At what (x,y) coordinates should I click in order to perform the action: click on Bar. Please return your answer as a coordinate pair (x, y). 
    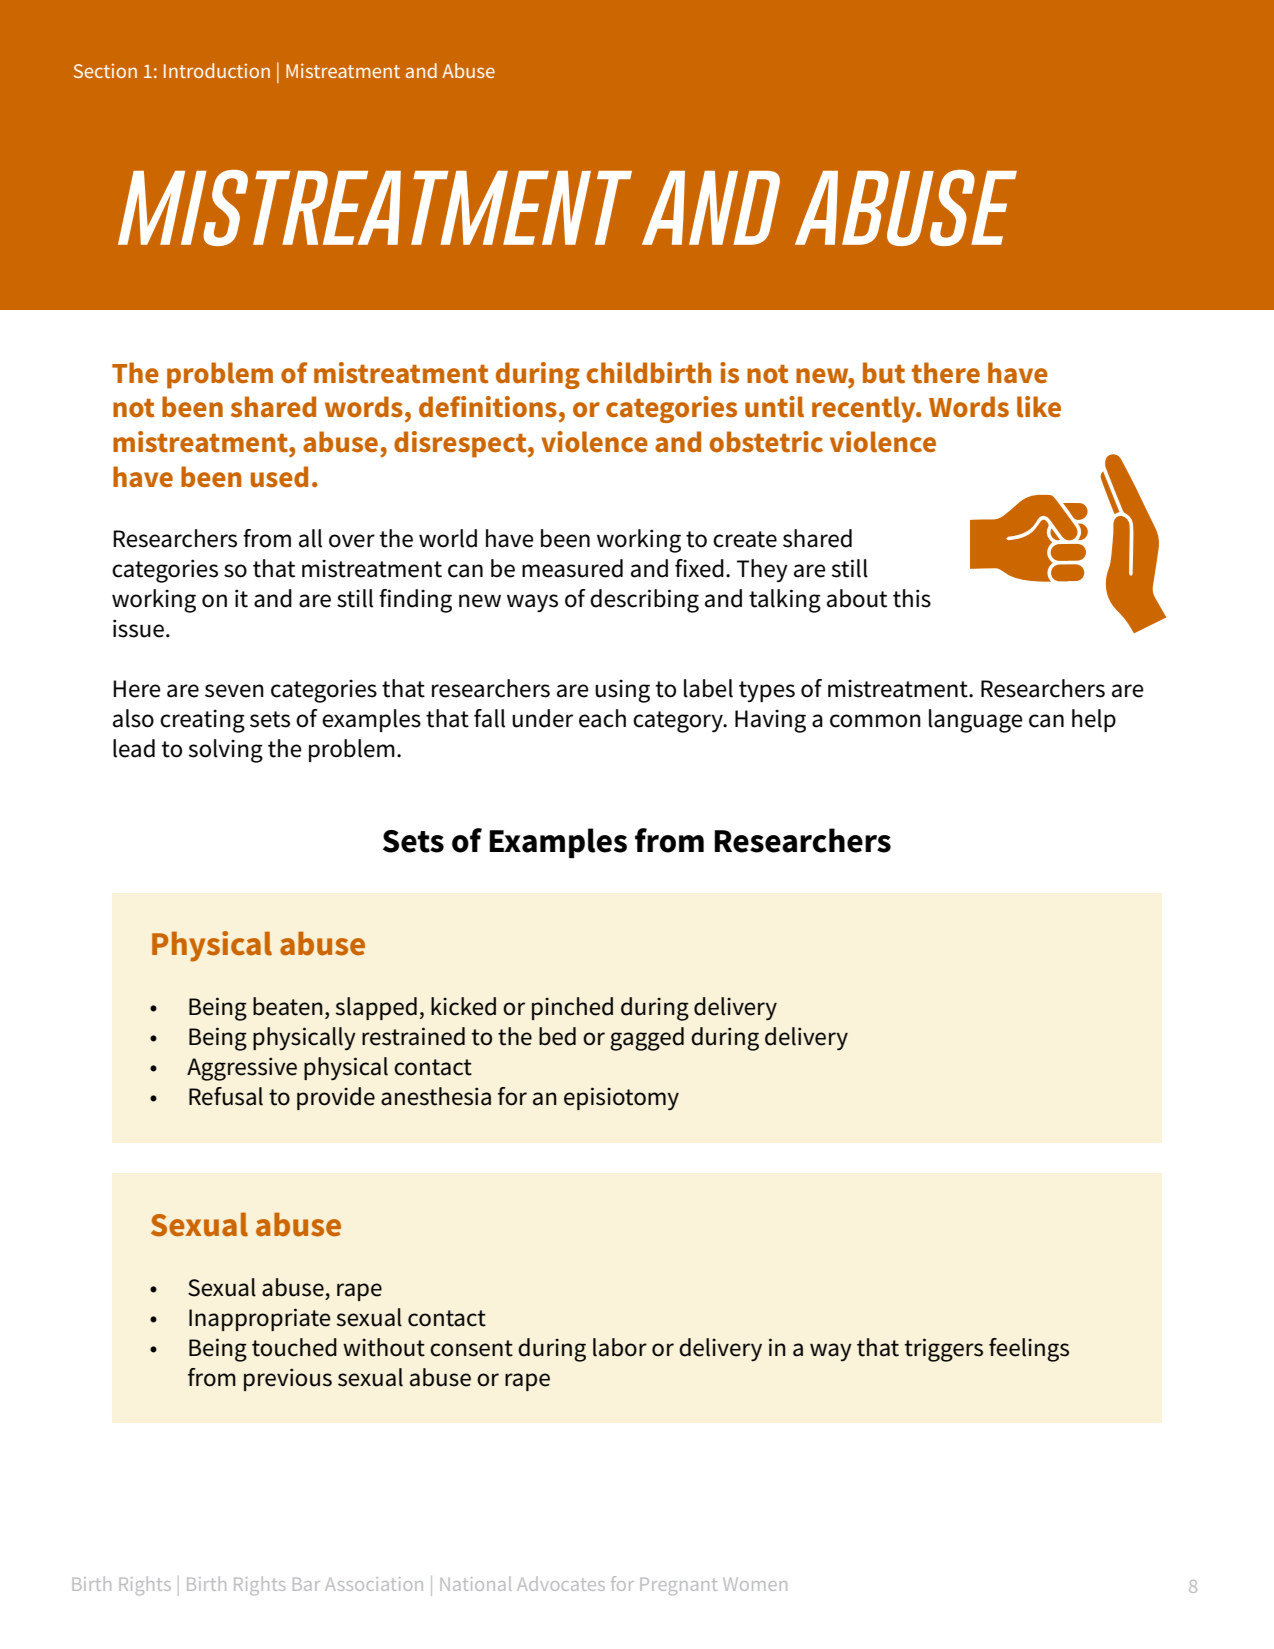
    Looking at the image, I should click on (306, 1584).
